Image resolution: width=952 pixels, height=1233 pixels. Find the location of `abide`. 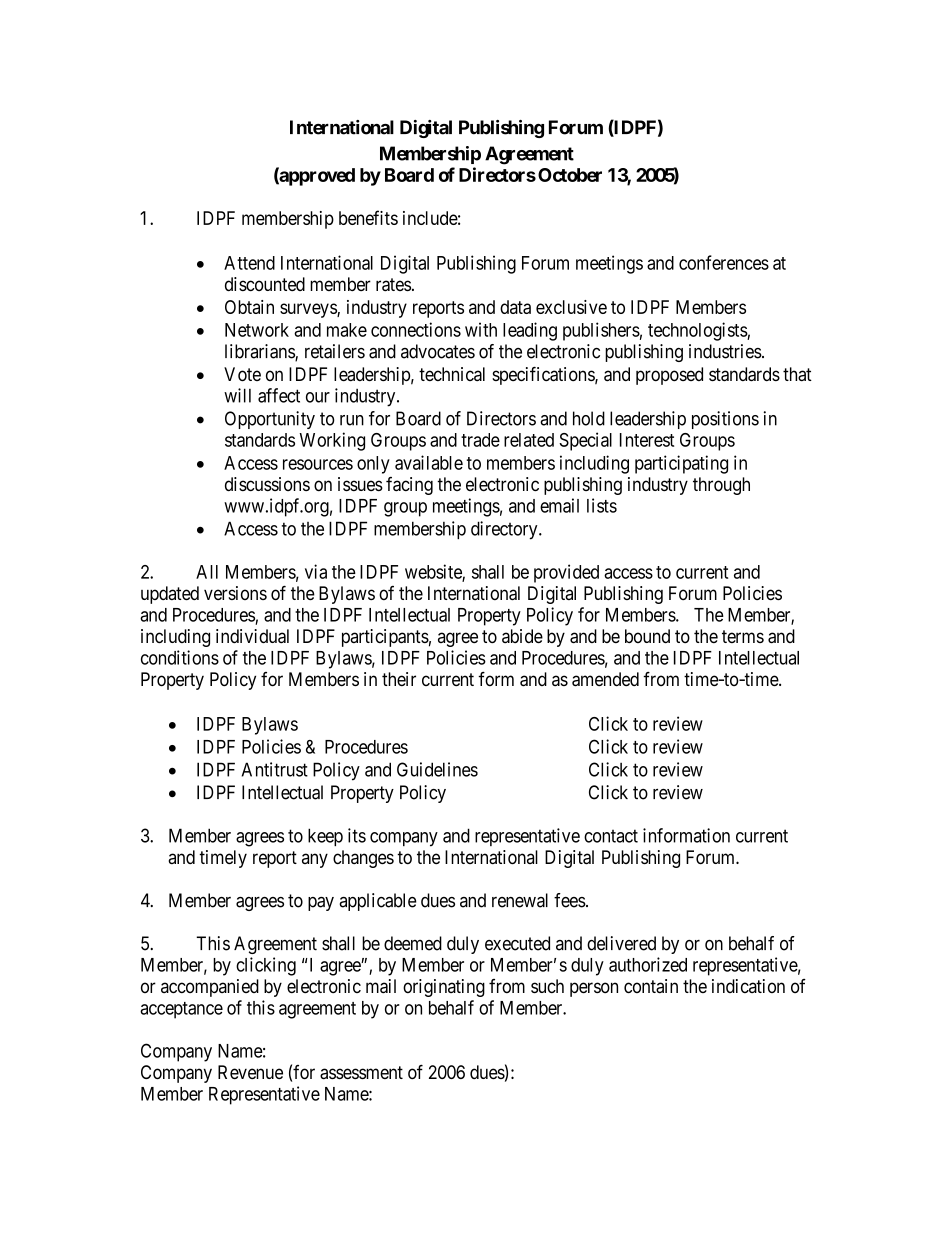

abide is located at coordinates (522, 636).
